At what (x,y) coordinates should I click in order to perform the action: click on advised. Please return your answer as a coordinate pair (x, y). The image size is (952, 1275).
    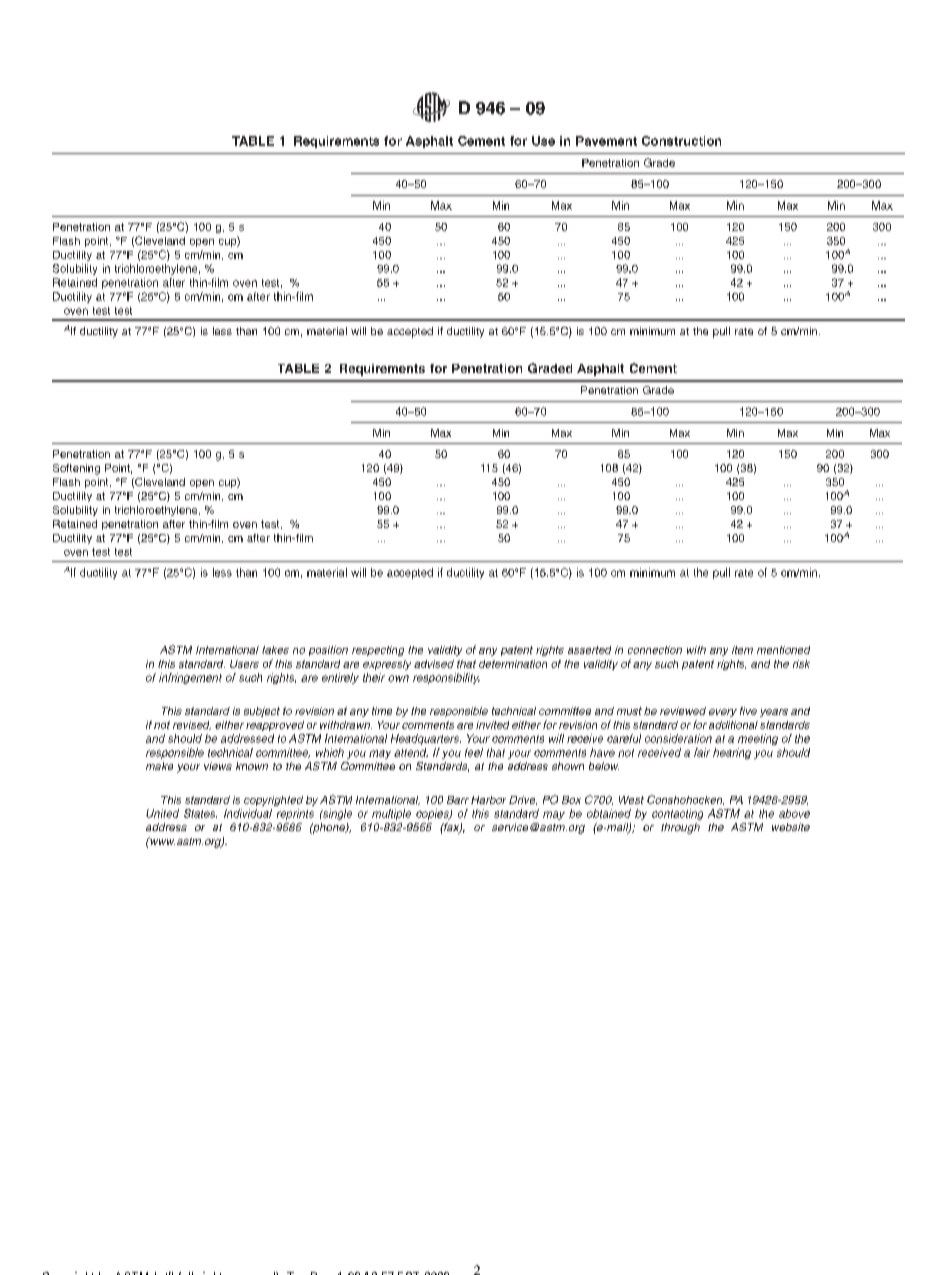
    Looking at the image, I should click on (434, 664).
